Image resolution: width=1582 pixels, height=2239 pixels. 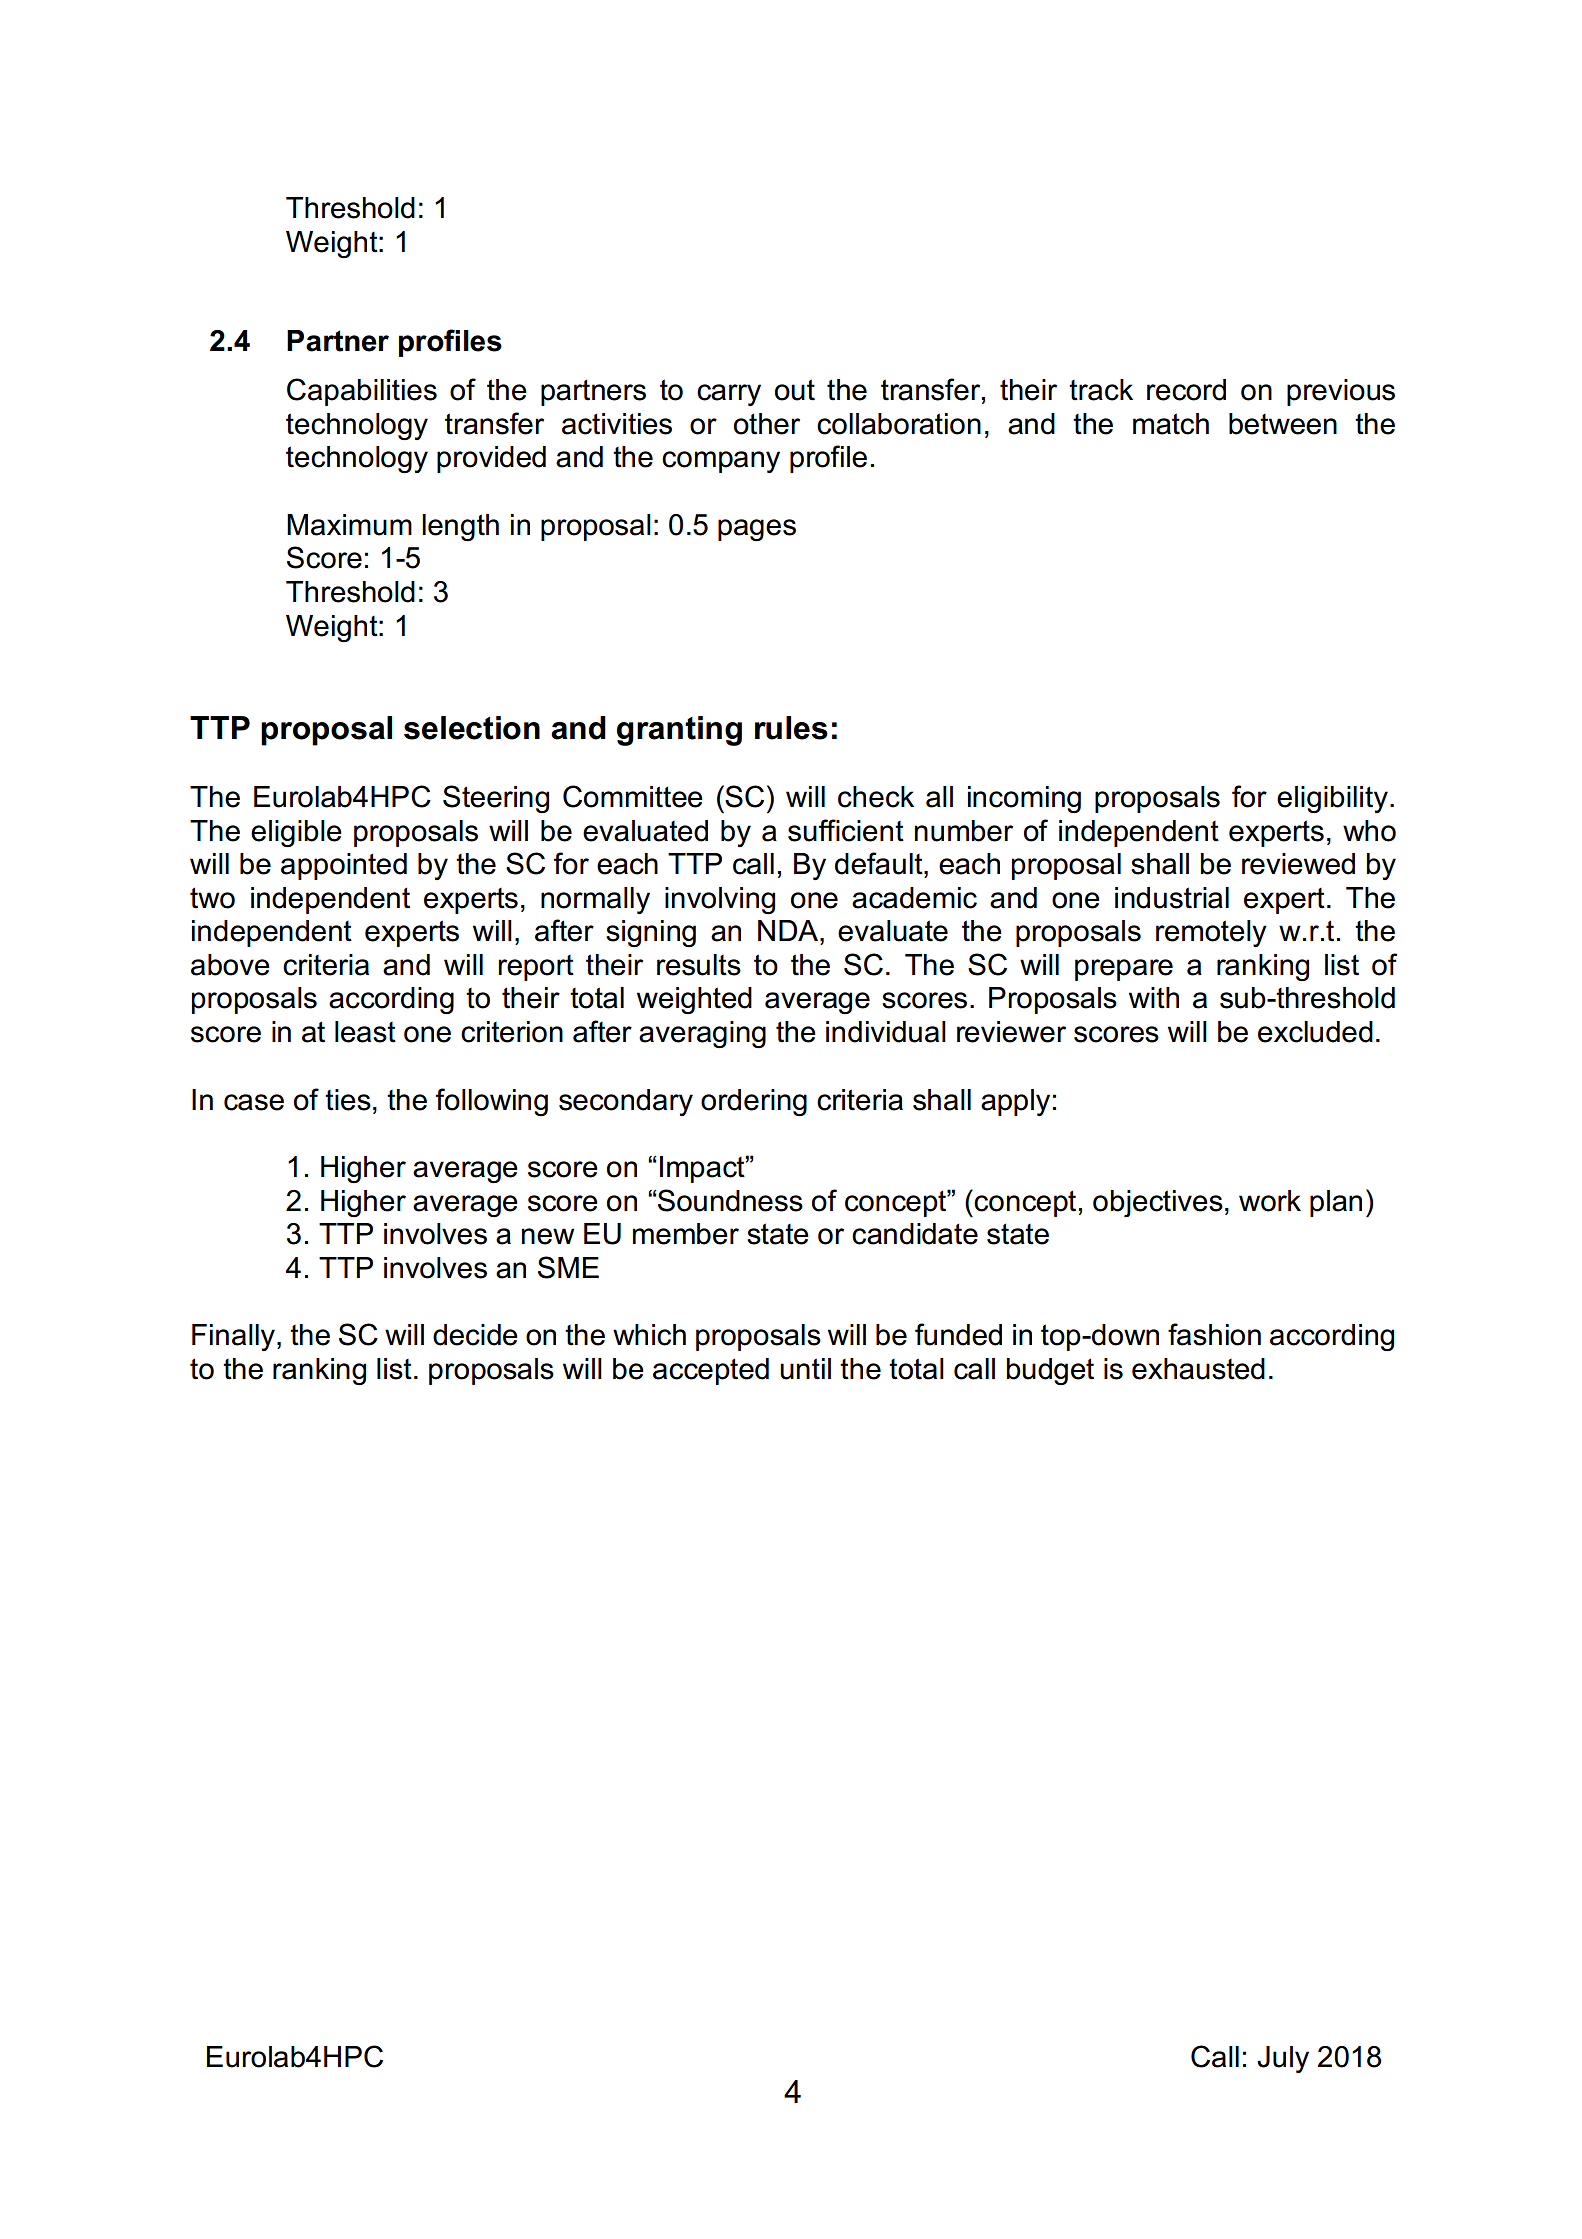 I want to click on July, so click(x=1283, y=2059).
